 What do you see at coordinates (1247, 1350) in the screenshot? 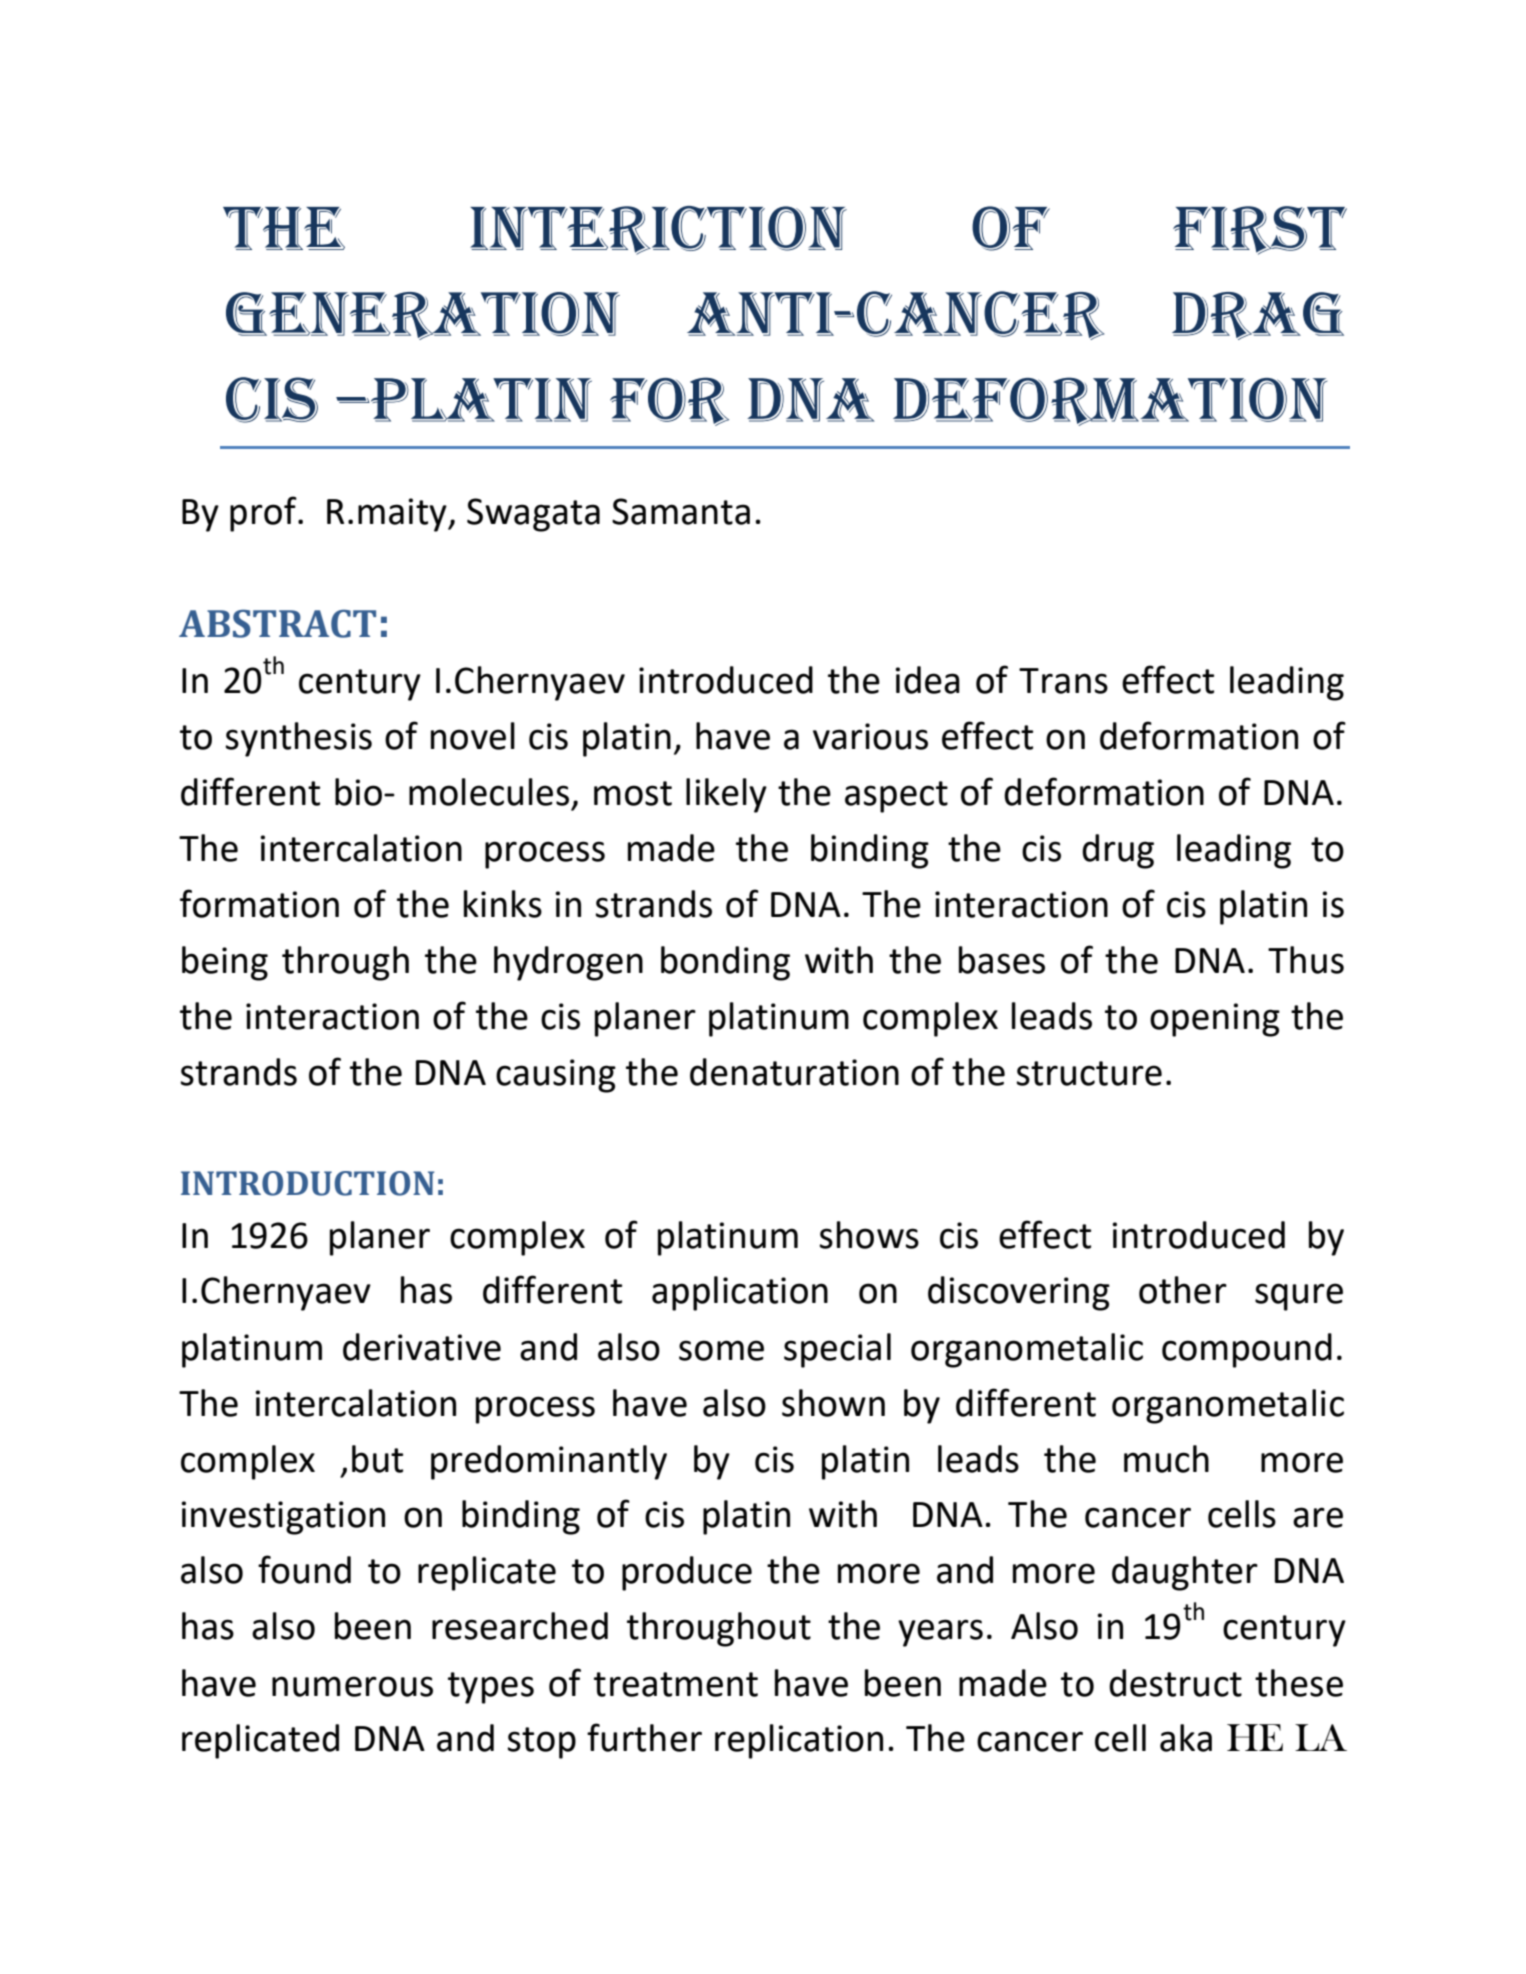
I see `compound` at bounding box center [1247, 1350].
